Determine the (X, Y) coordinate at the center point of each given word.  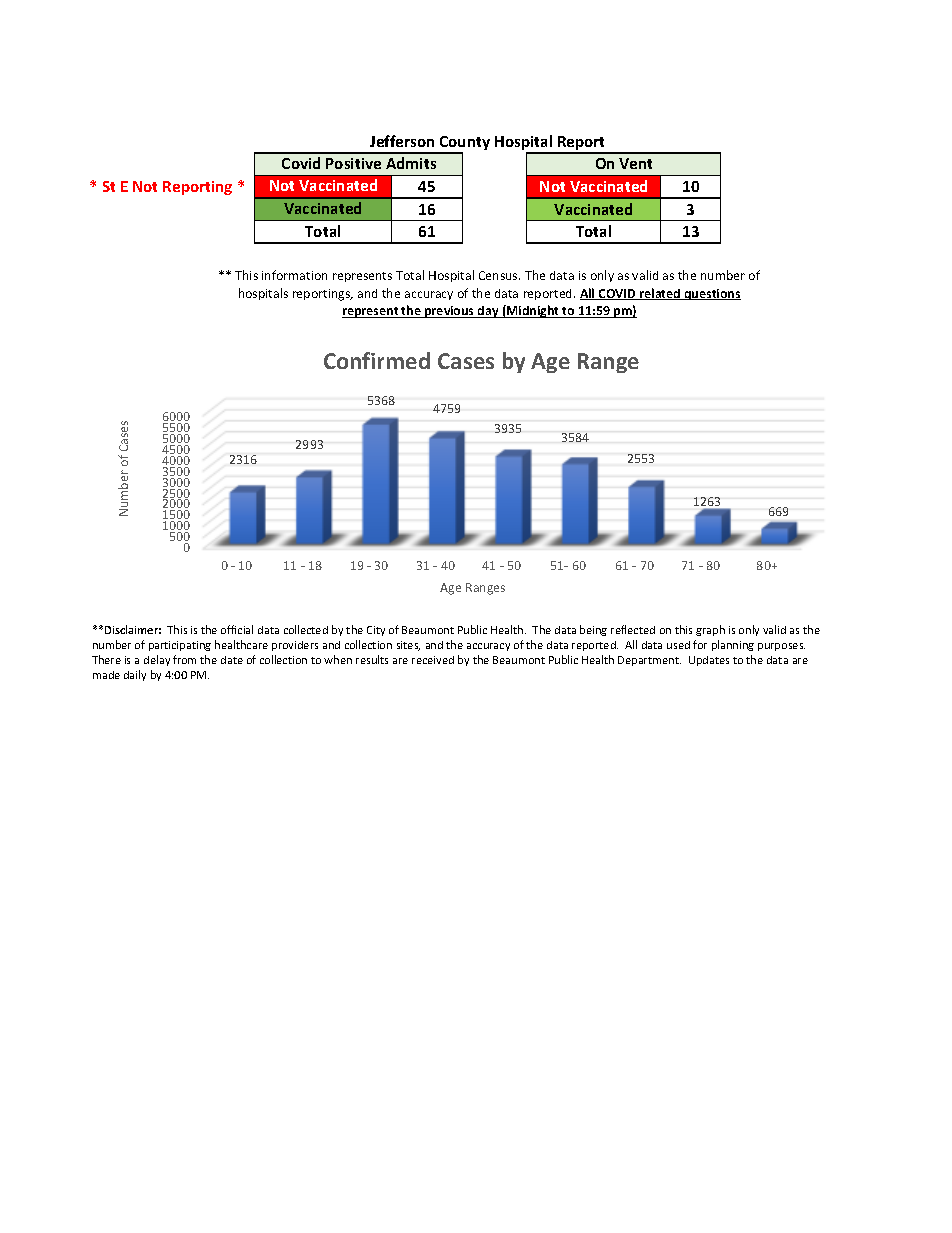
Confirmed (377, 360)
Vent (635, 163)
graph (710, 630)
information (294, 275)
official (237, 629)
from (184, 659)
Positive (353, 163)
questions (712, 294)
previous (450, 312)
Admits (411, 163)
